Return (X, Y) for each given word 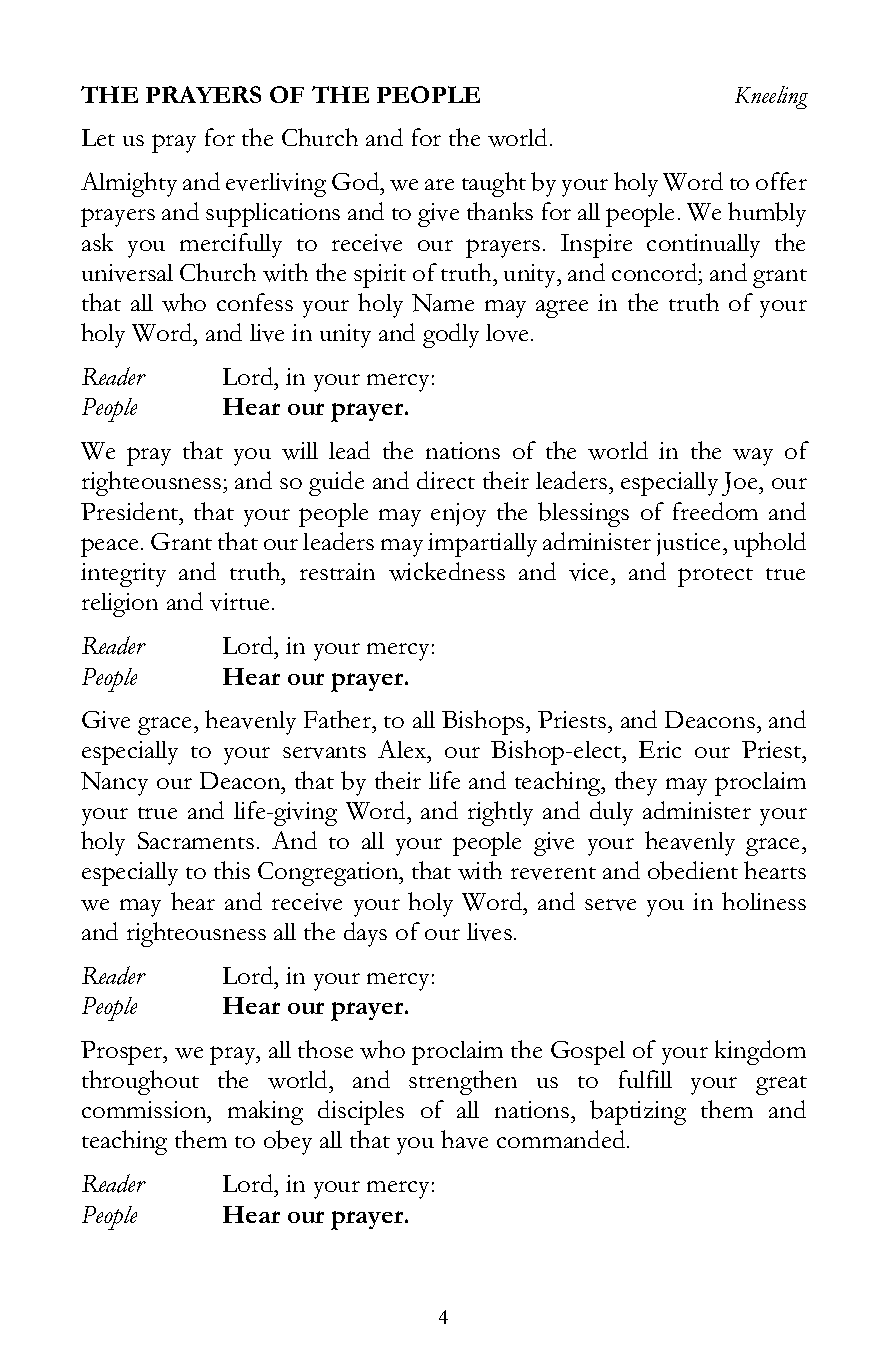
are (439, 184)
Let (98, 137)
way (753, 457)
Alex (403, 749)
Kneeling (771, 97)
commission (145, 1109)
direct (446, 480)
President (131, 511)
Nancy (114, 784)
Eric (660, 749)
